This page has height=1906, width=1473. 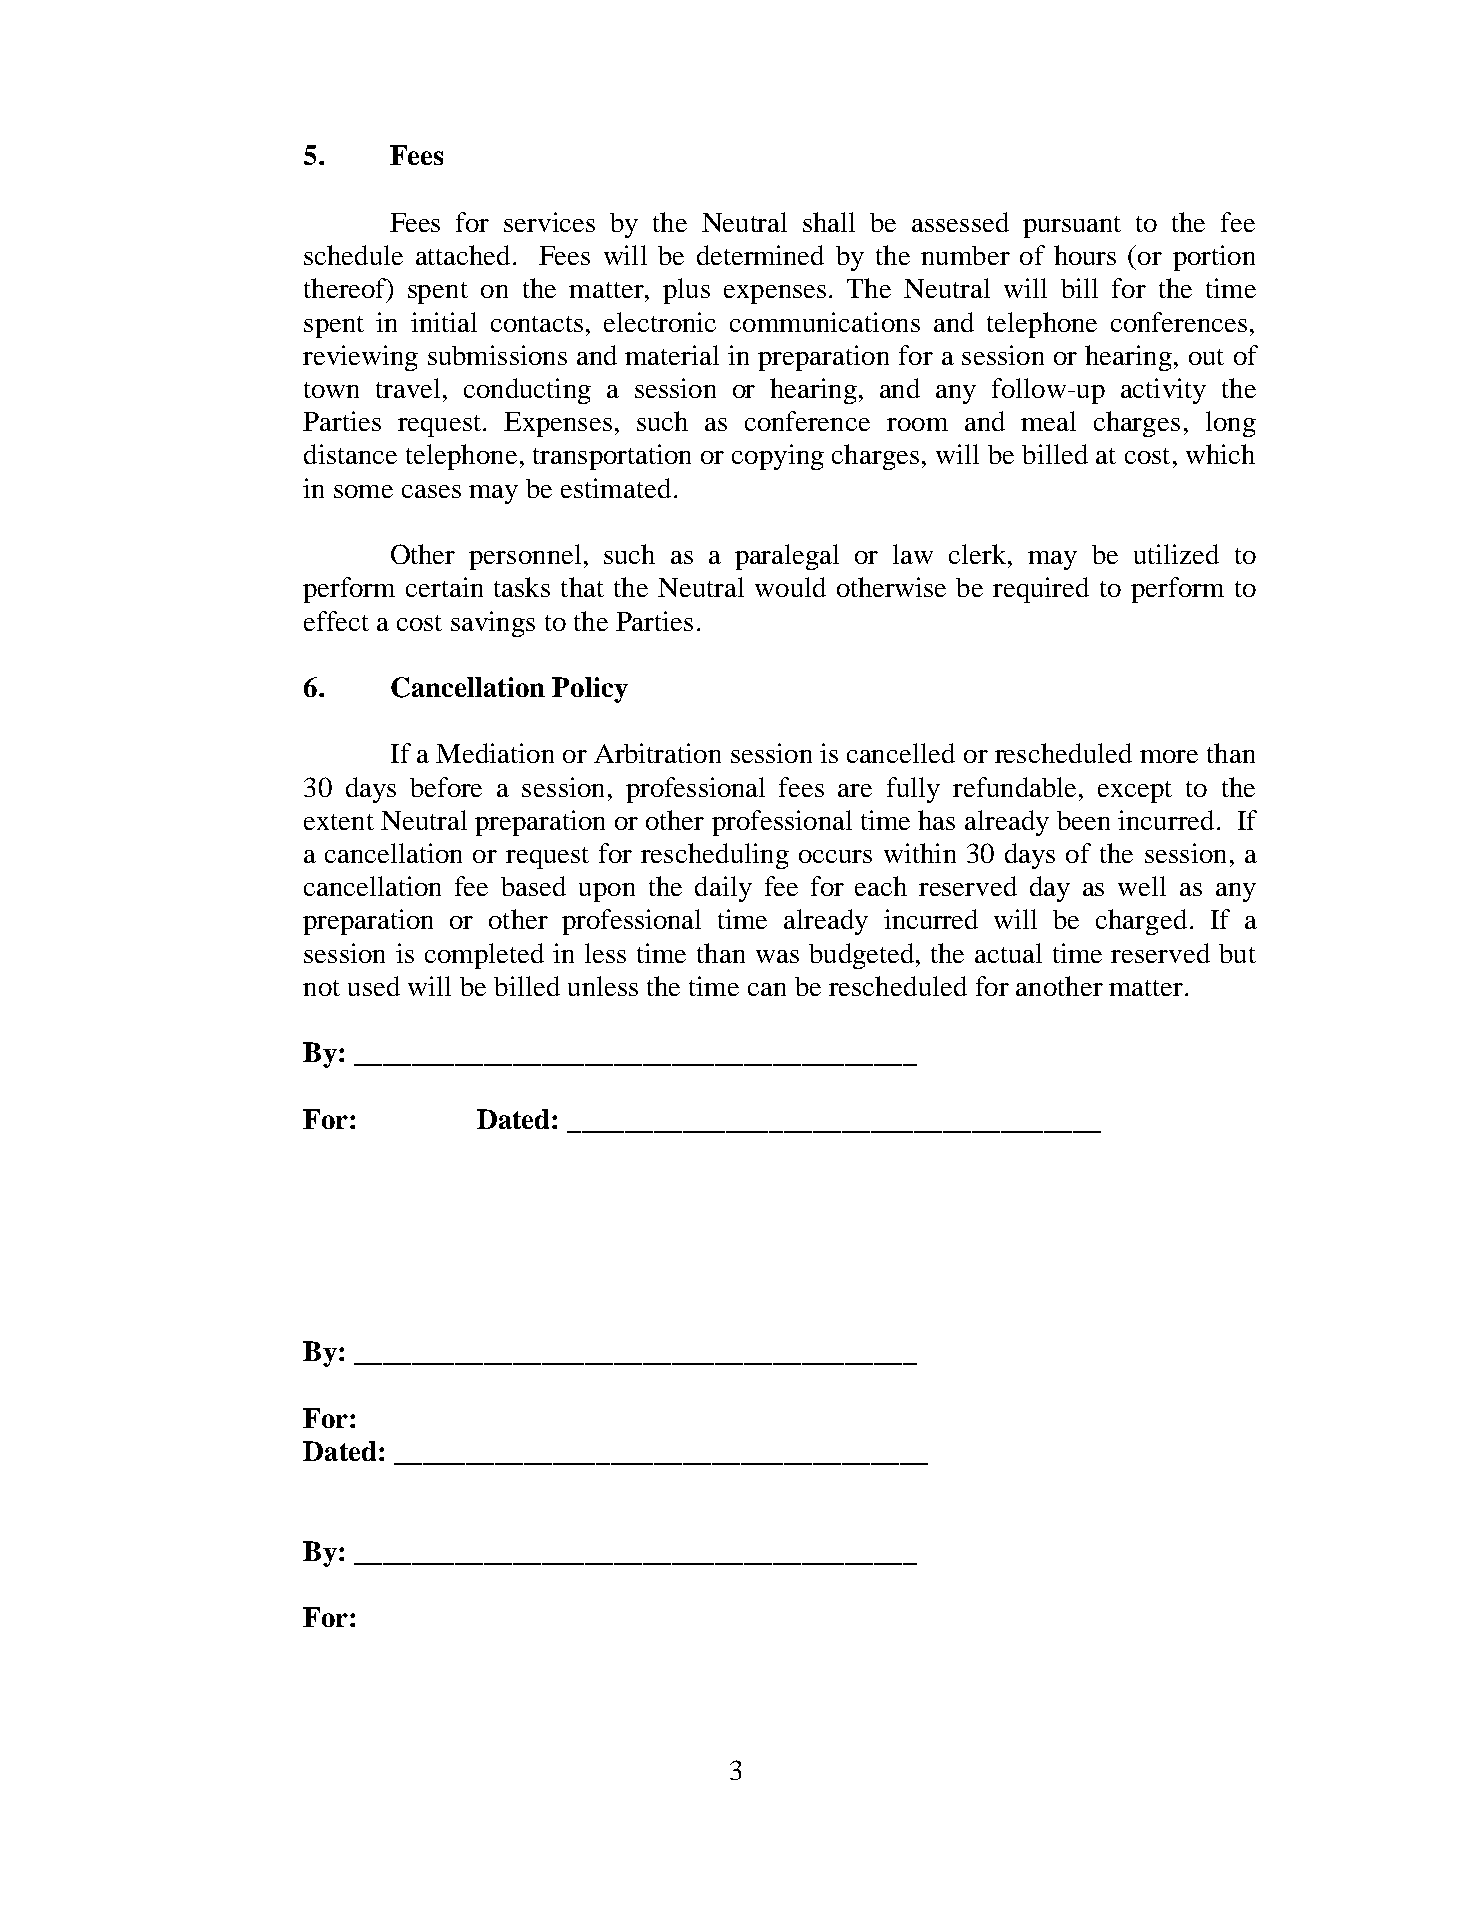 I want to click on charged, so click(x=1141, y=922).
